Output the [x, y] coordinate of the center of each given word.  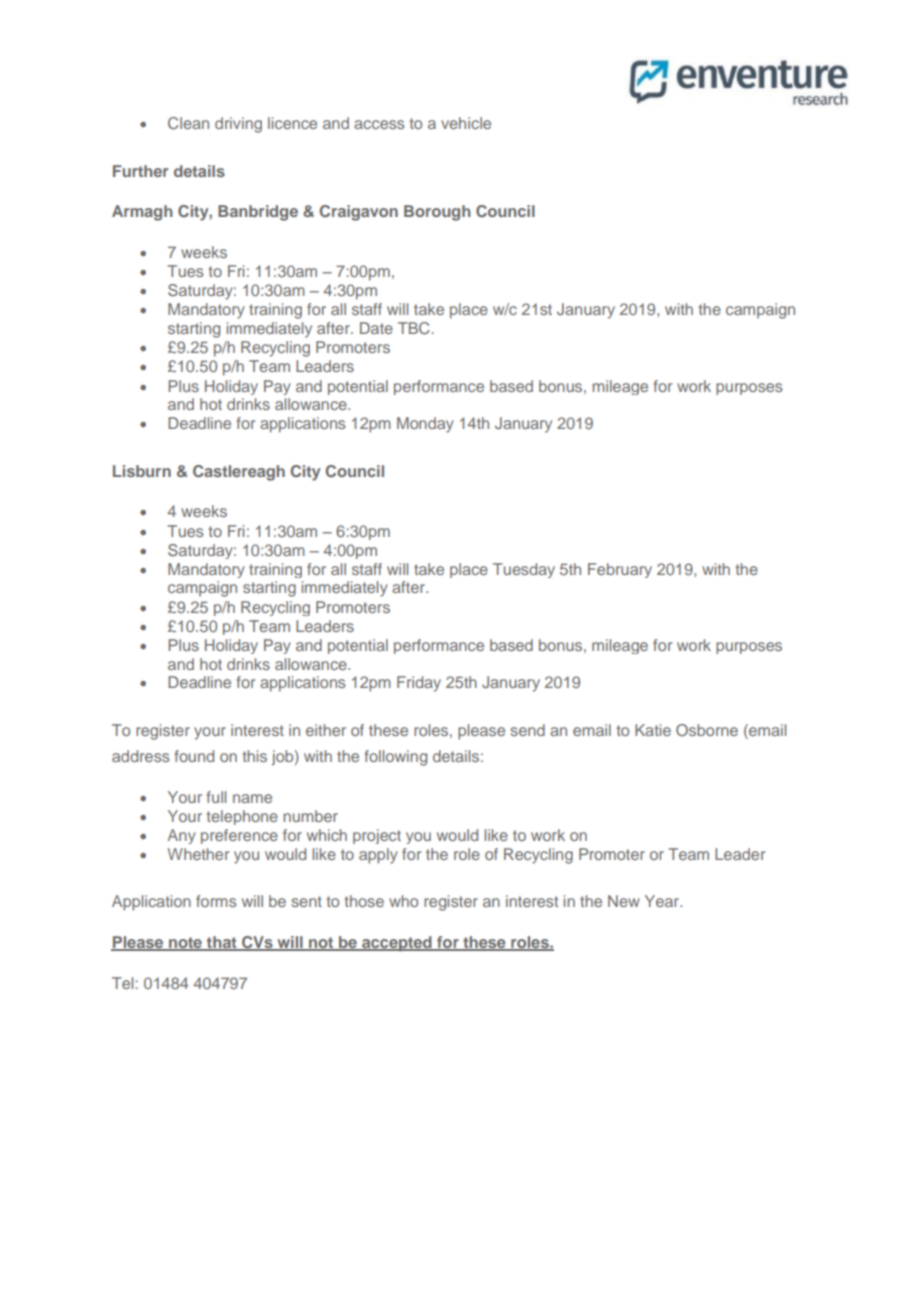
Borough [437, 213]
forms [216, 901]
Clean [188, 123]
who [403, 901]
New [624, 901]
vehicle [466, 123]
